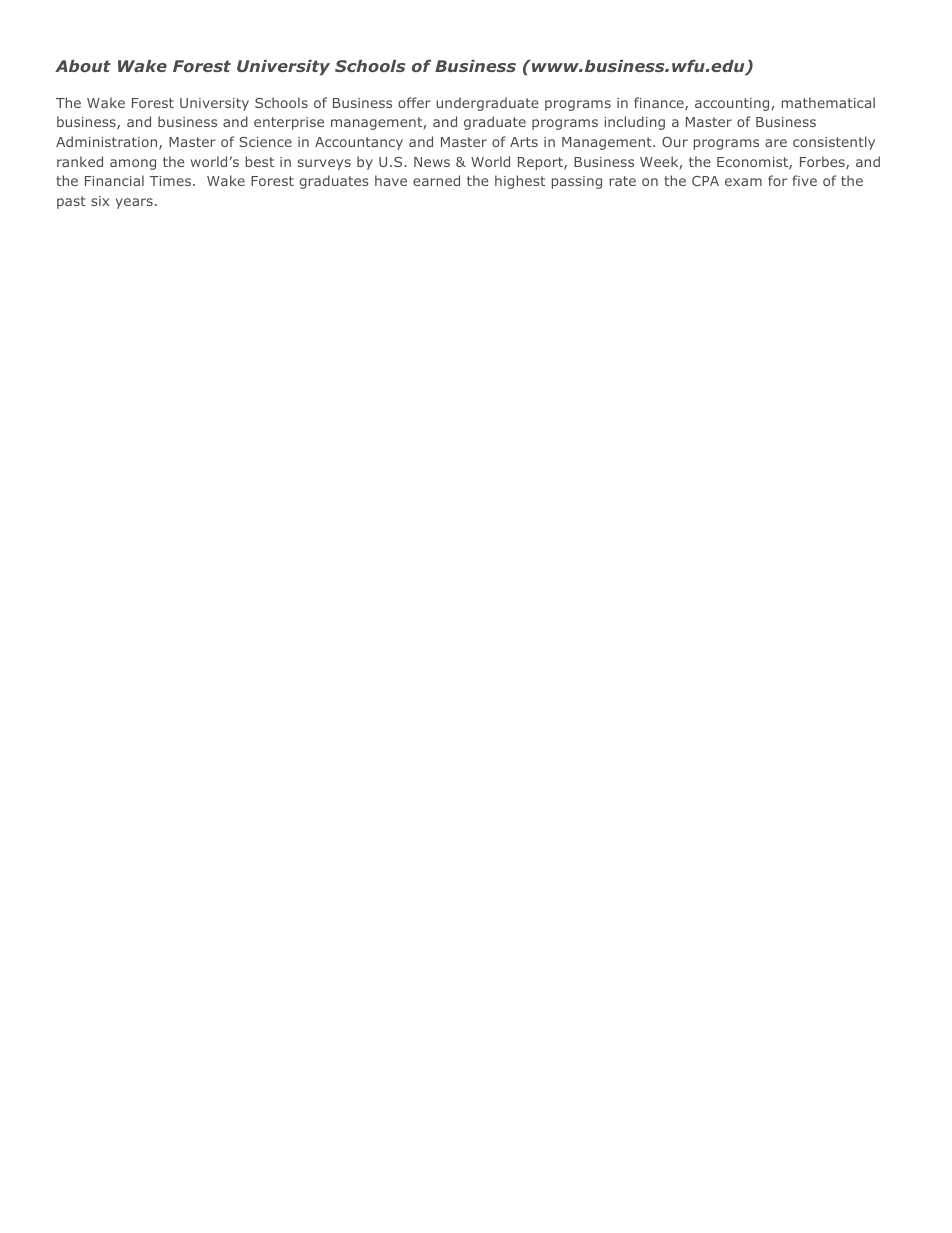 This screenshot has width=952, height=1233. What do you see at coordinates (743, 182) in the screenshot?
I see `exam` at bounding box center [743, 182].
